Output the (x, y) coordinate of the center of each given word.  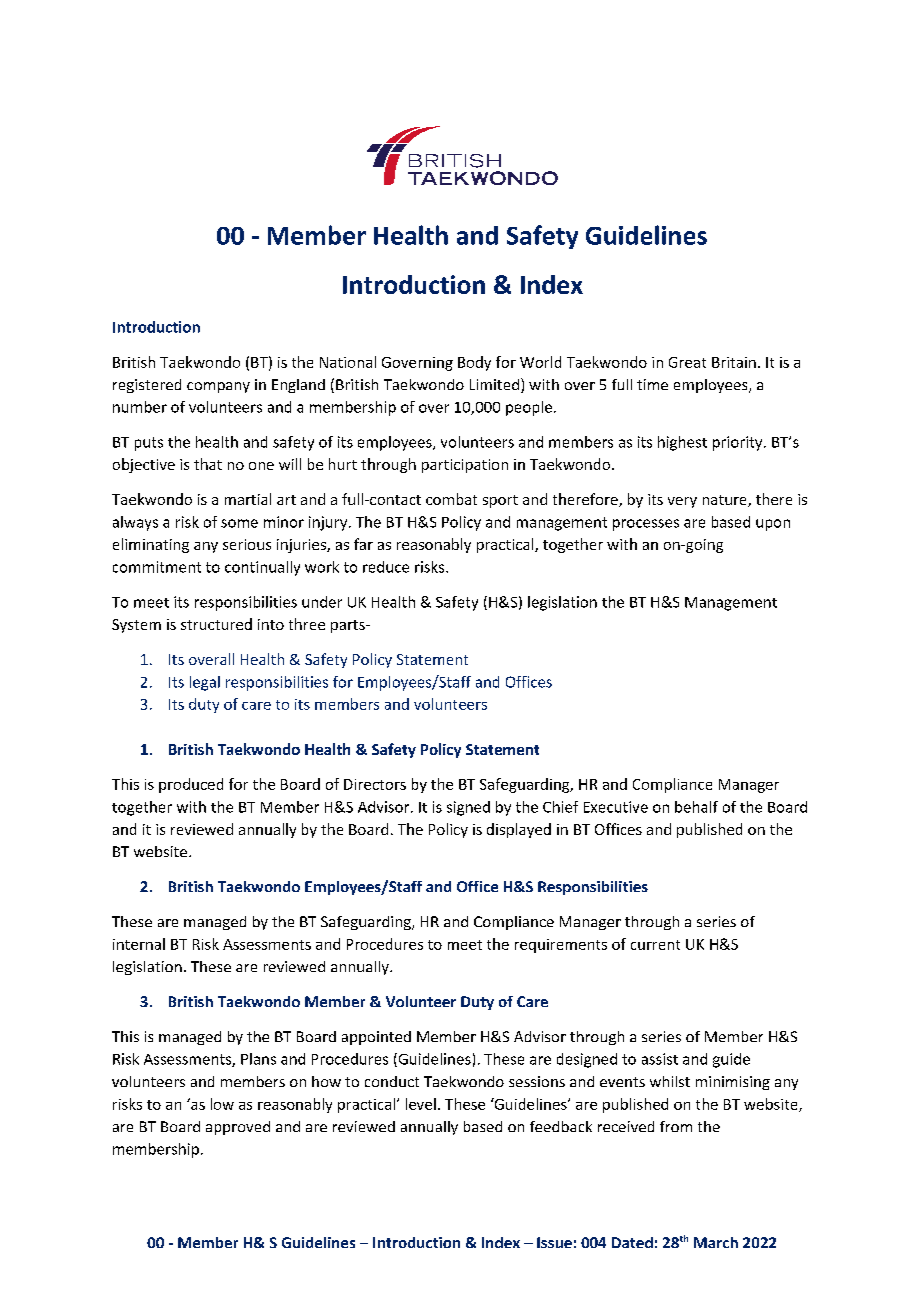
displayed (519, 830)
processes (646, 525)
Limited (494, 384)
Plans (258, 1059)
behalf (696, 807)
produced (191, 785)
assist (660, 1059)
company (218, 387)
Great (687, 362)
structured (216, 624)
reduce (386, 567)
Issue (554, 1242)
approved (238, 1128)
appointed (376, 1038)
